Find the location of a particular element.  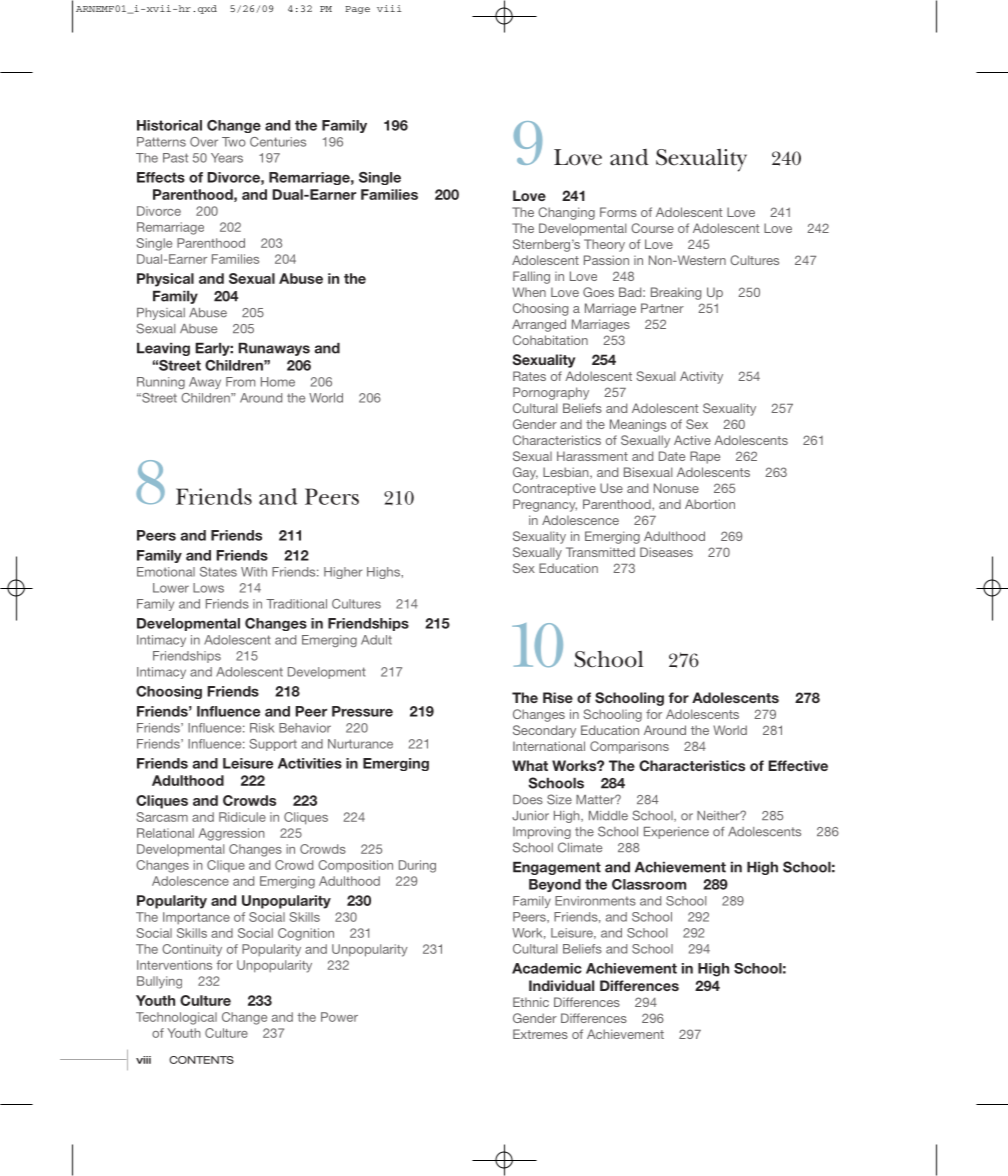

Comparisons is located at coordinates (629, 747).
